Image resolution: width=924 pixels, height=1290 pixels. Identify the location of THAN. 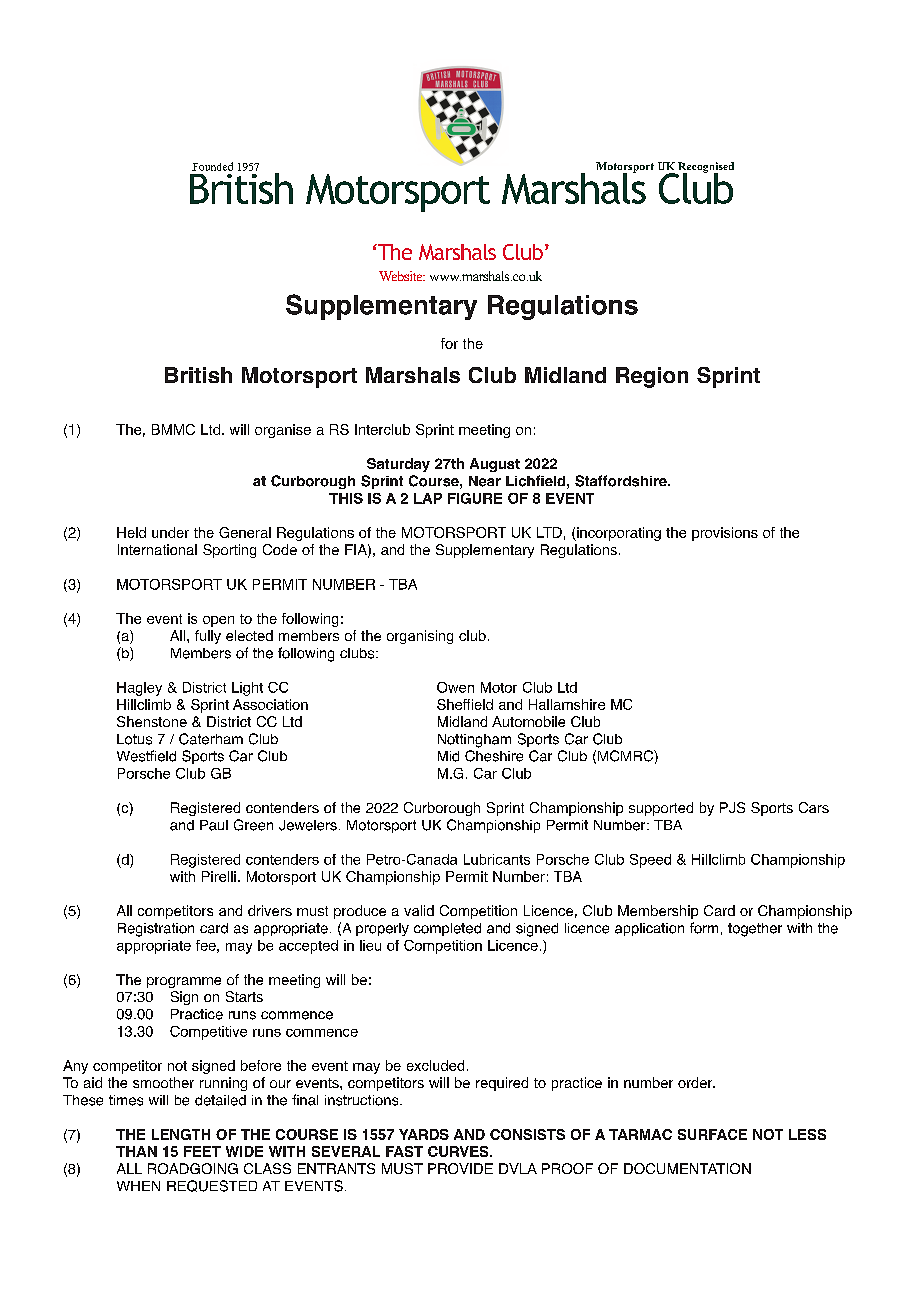
(136, 1151).
